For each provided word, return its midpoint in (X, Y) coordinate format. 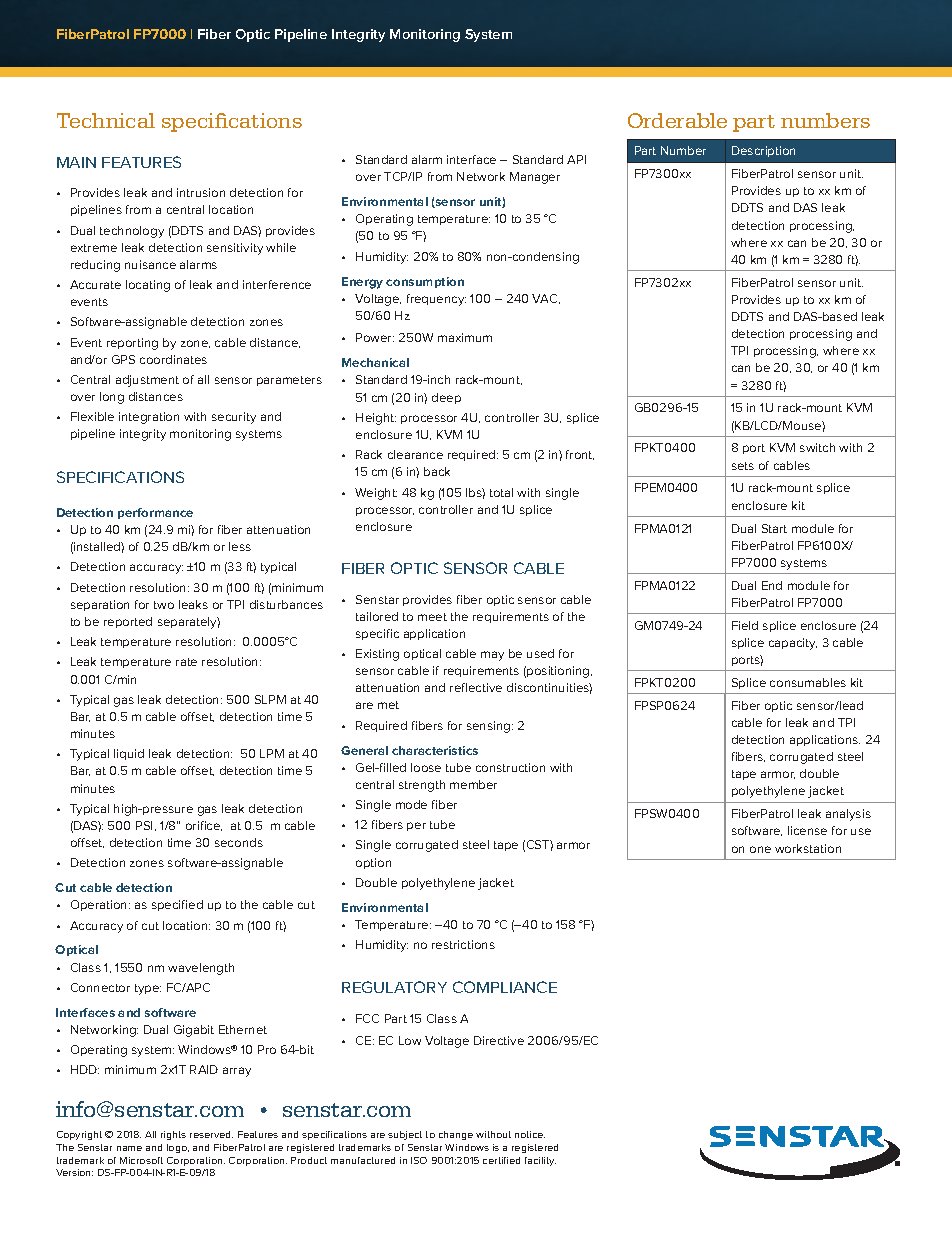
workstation (808, 848)
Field (745, 625)
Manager (535, 178)
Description (763, 151)
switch (817, 447)
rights (173, 1135)
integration (149, 418)
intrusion (201, 192)
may (492, 656)
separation (100, 605)
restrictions (463, 944)
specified (177, 905)
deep (446, 398)
